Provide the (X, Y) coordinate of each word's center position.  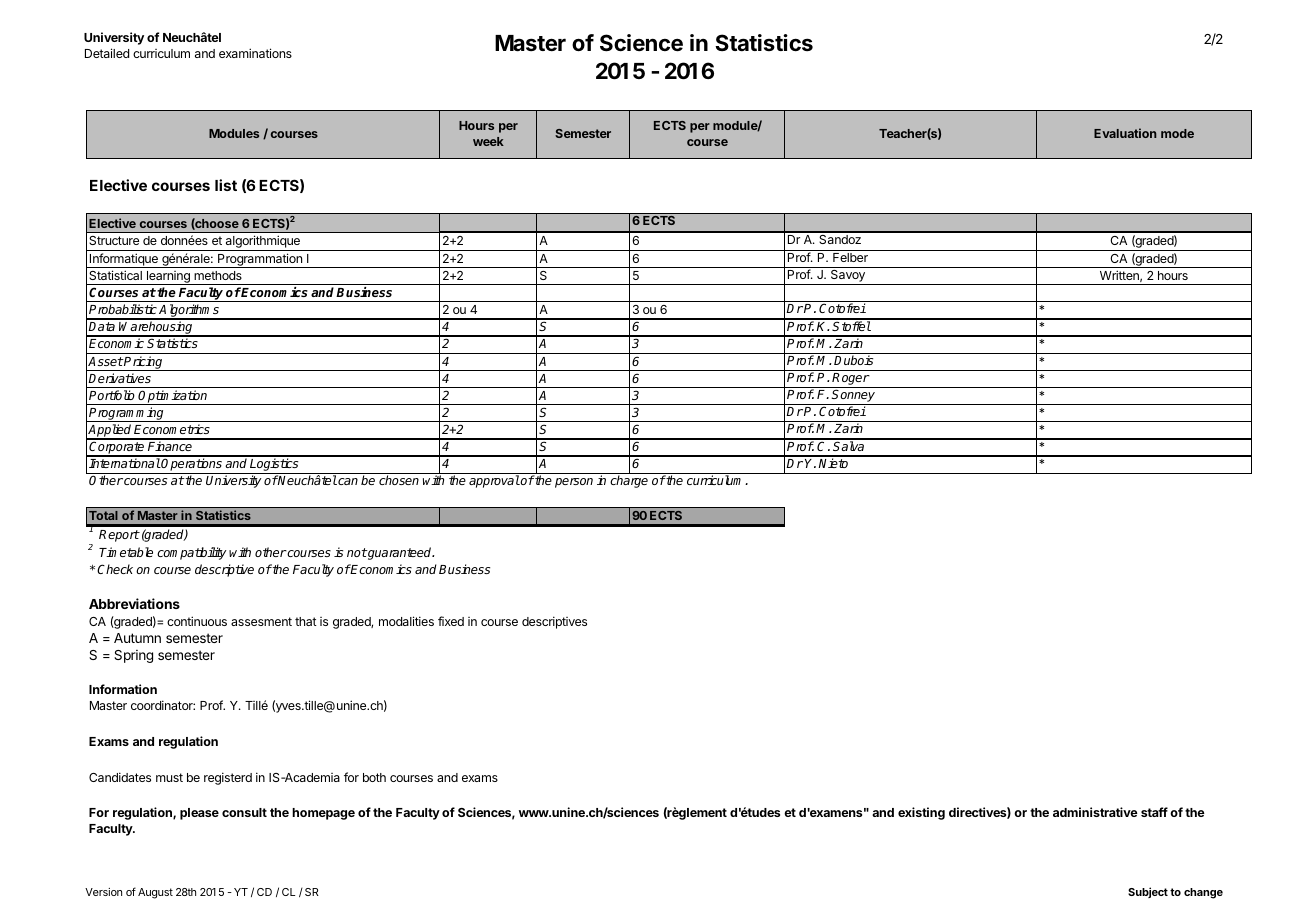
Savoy (847, 277)
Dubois (853, 360)
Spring (133, 656)
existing (921, 813)
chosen (399, 480)
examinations (255, 53)
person (574, 483)
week (488, 141)
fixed (451, 621)
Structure (114, 240)
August (155, 893)
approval (494, 481)
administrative (1095, 812)
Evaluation (1125, 133)
